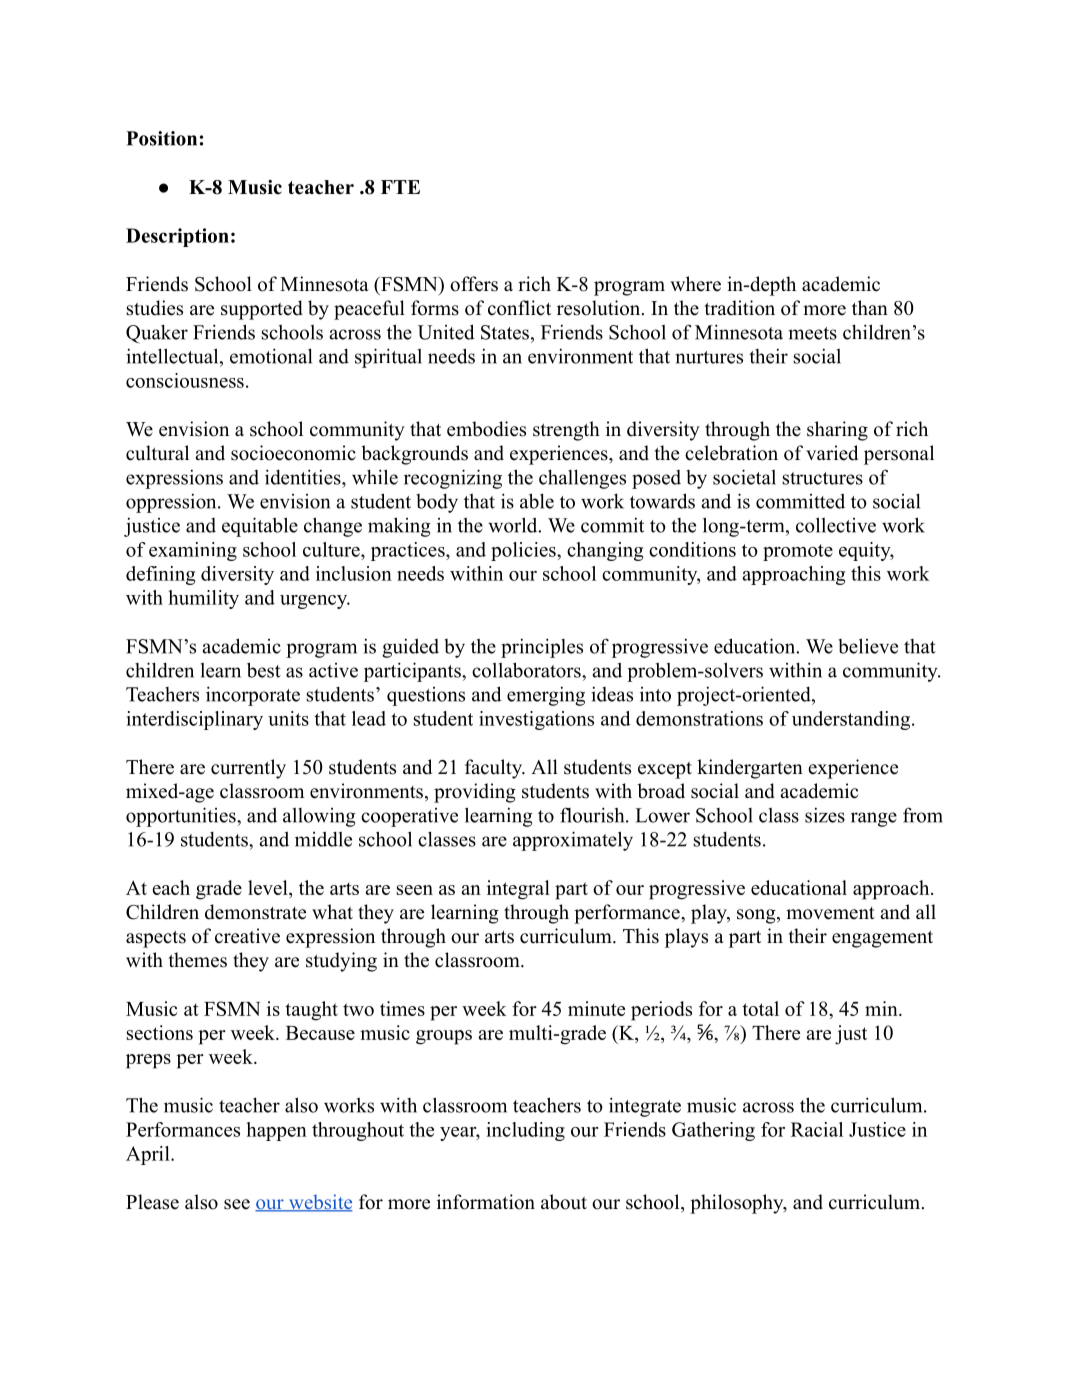 The height and width of the document is (1383, 1069). I want to click on sharing, so click(837, 431).
